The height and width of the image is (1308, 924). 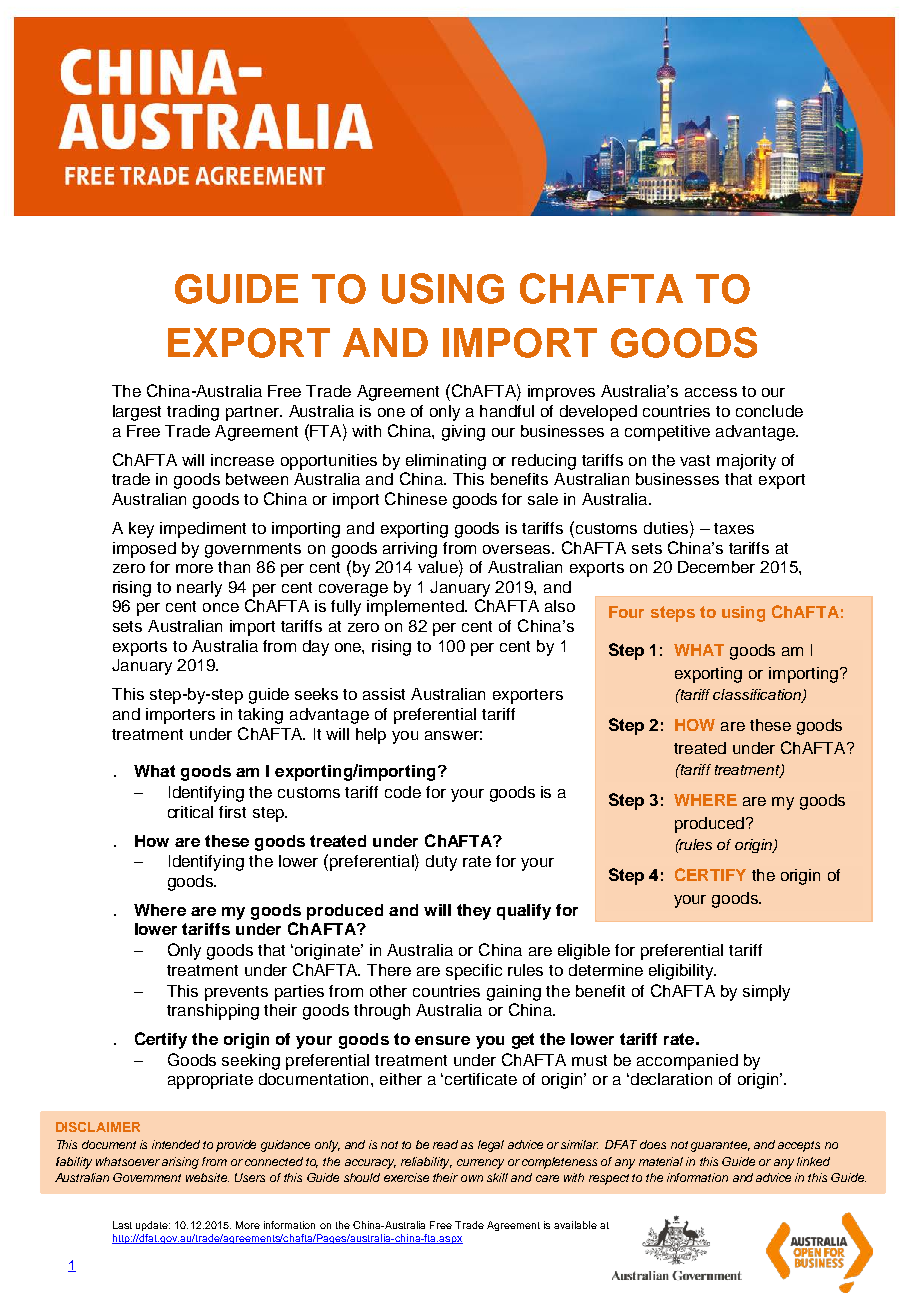 I want to click on classification, so click(x=758, y=696).
